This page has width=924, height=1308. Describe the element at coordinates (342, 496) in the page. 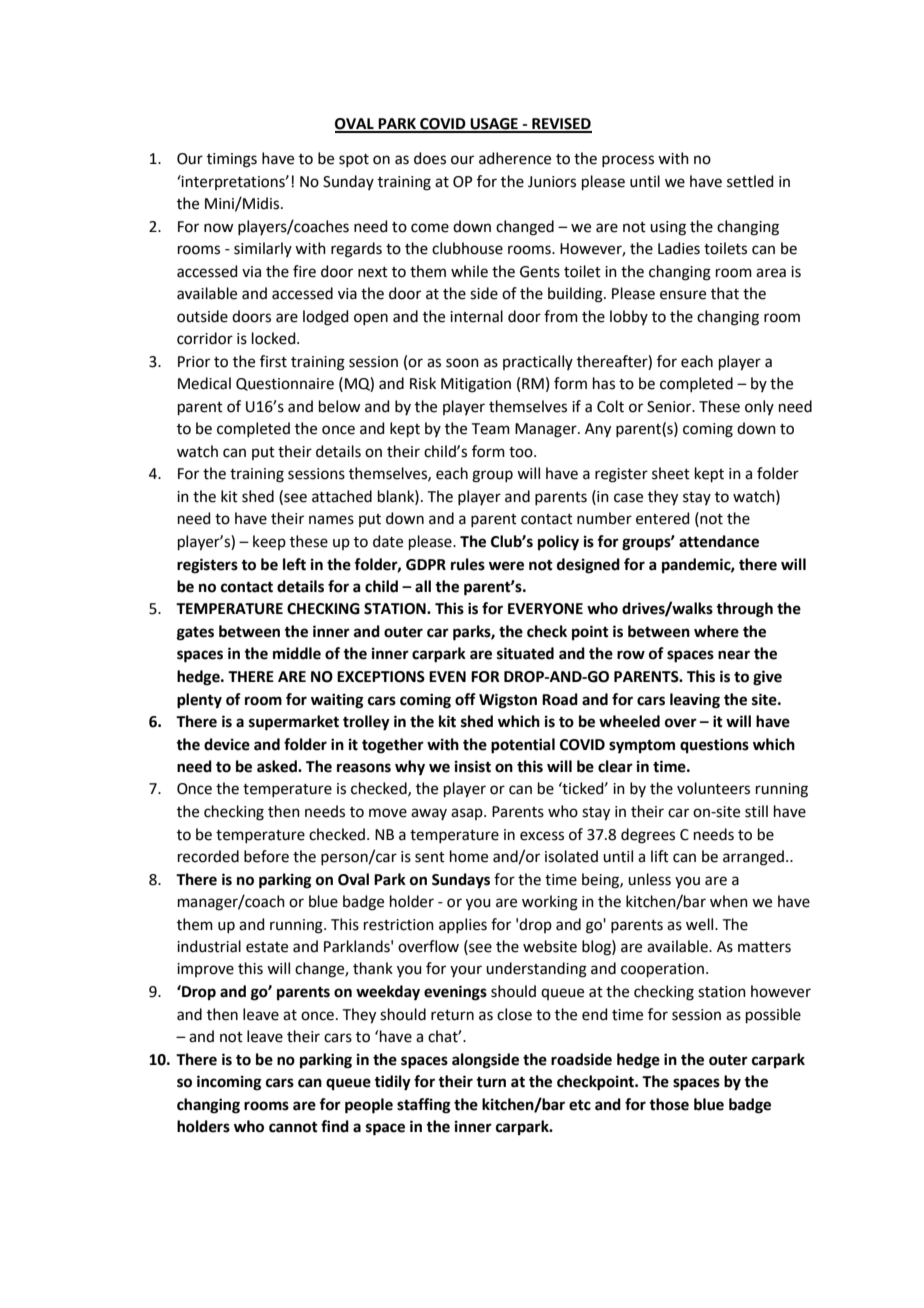

I see `attached` at that location.
